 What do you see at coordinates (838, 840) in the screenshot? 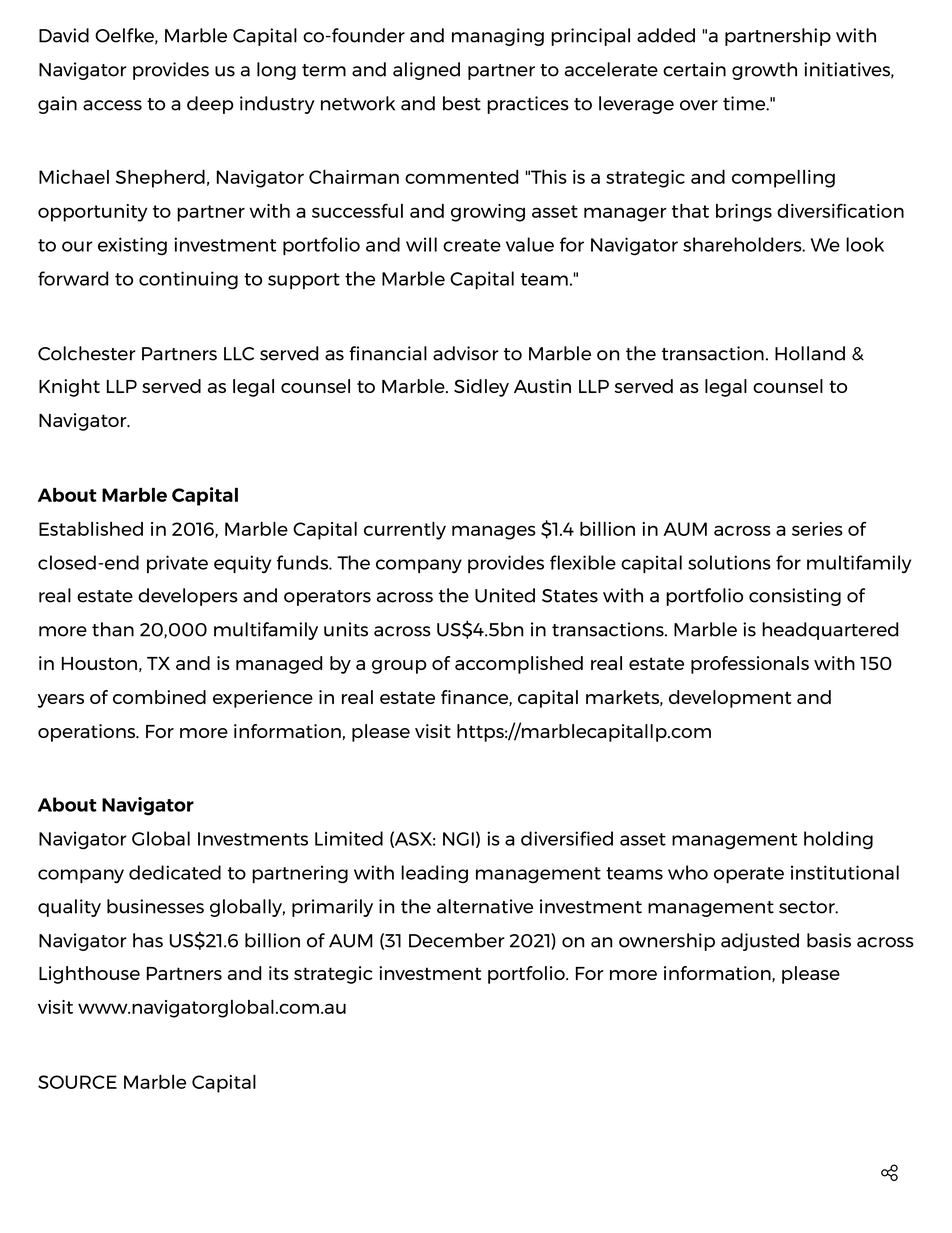
I see `holding` at bounding box center [838, 840].
